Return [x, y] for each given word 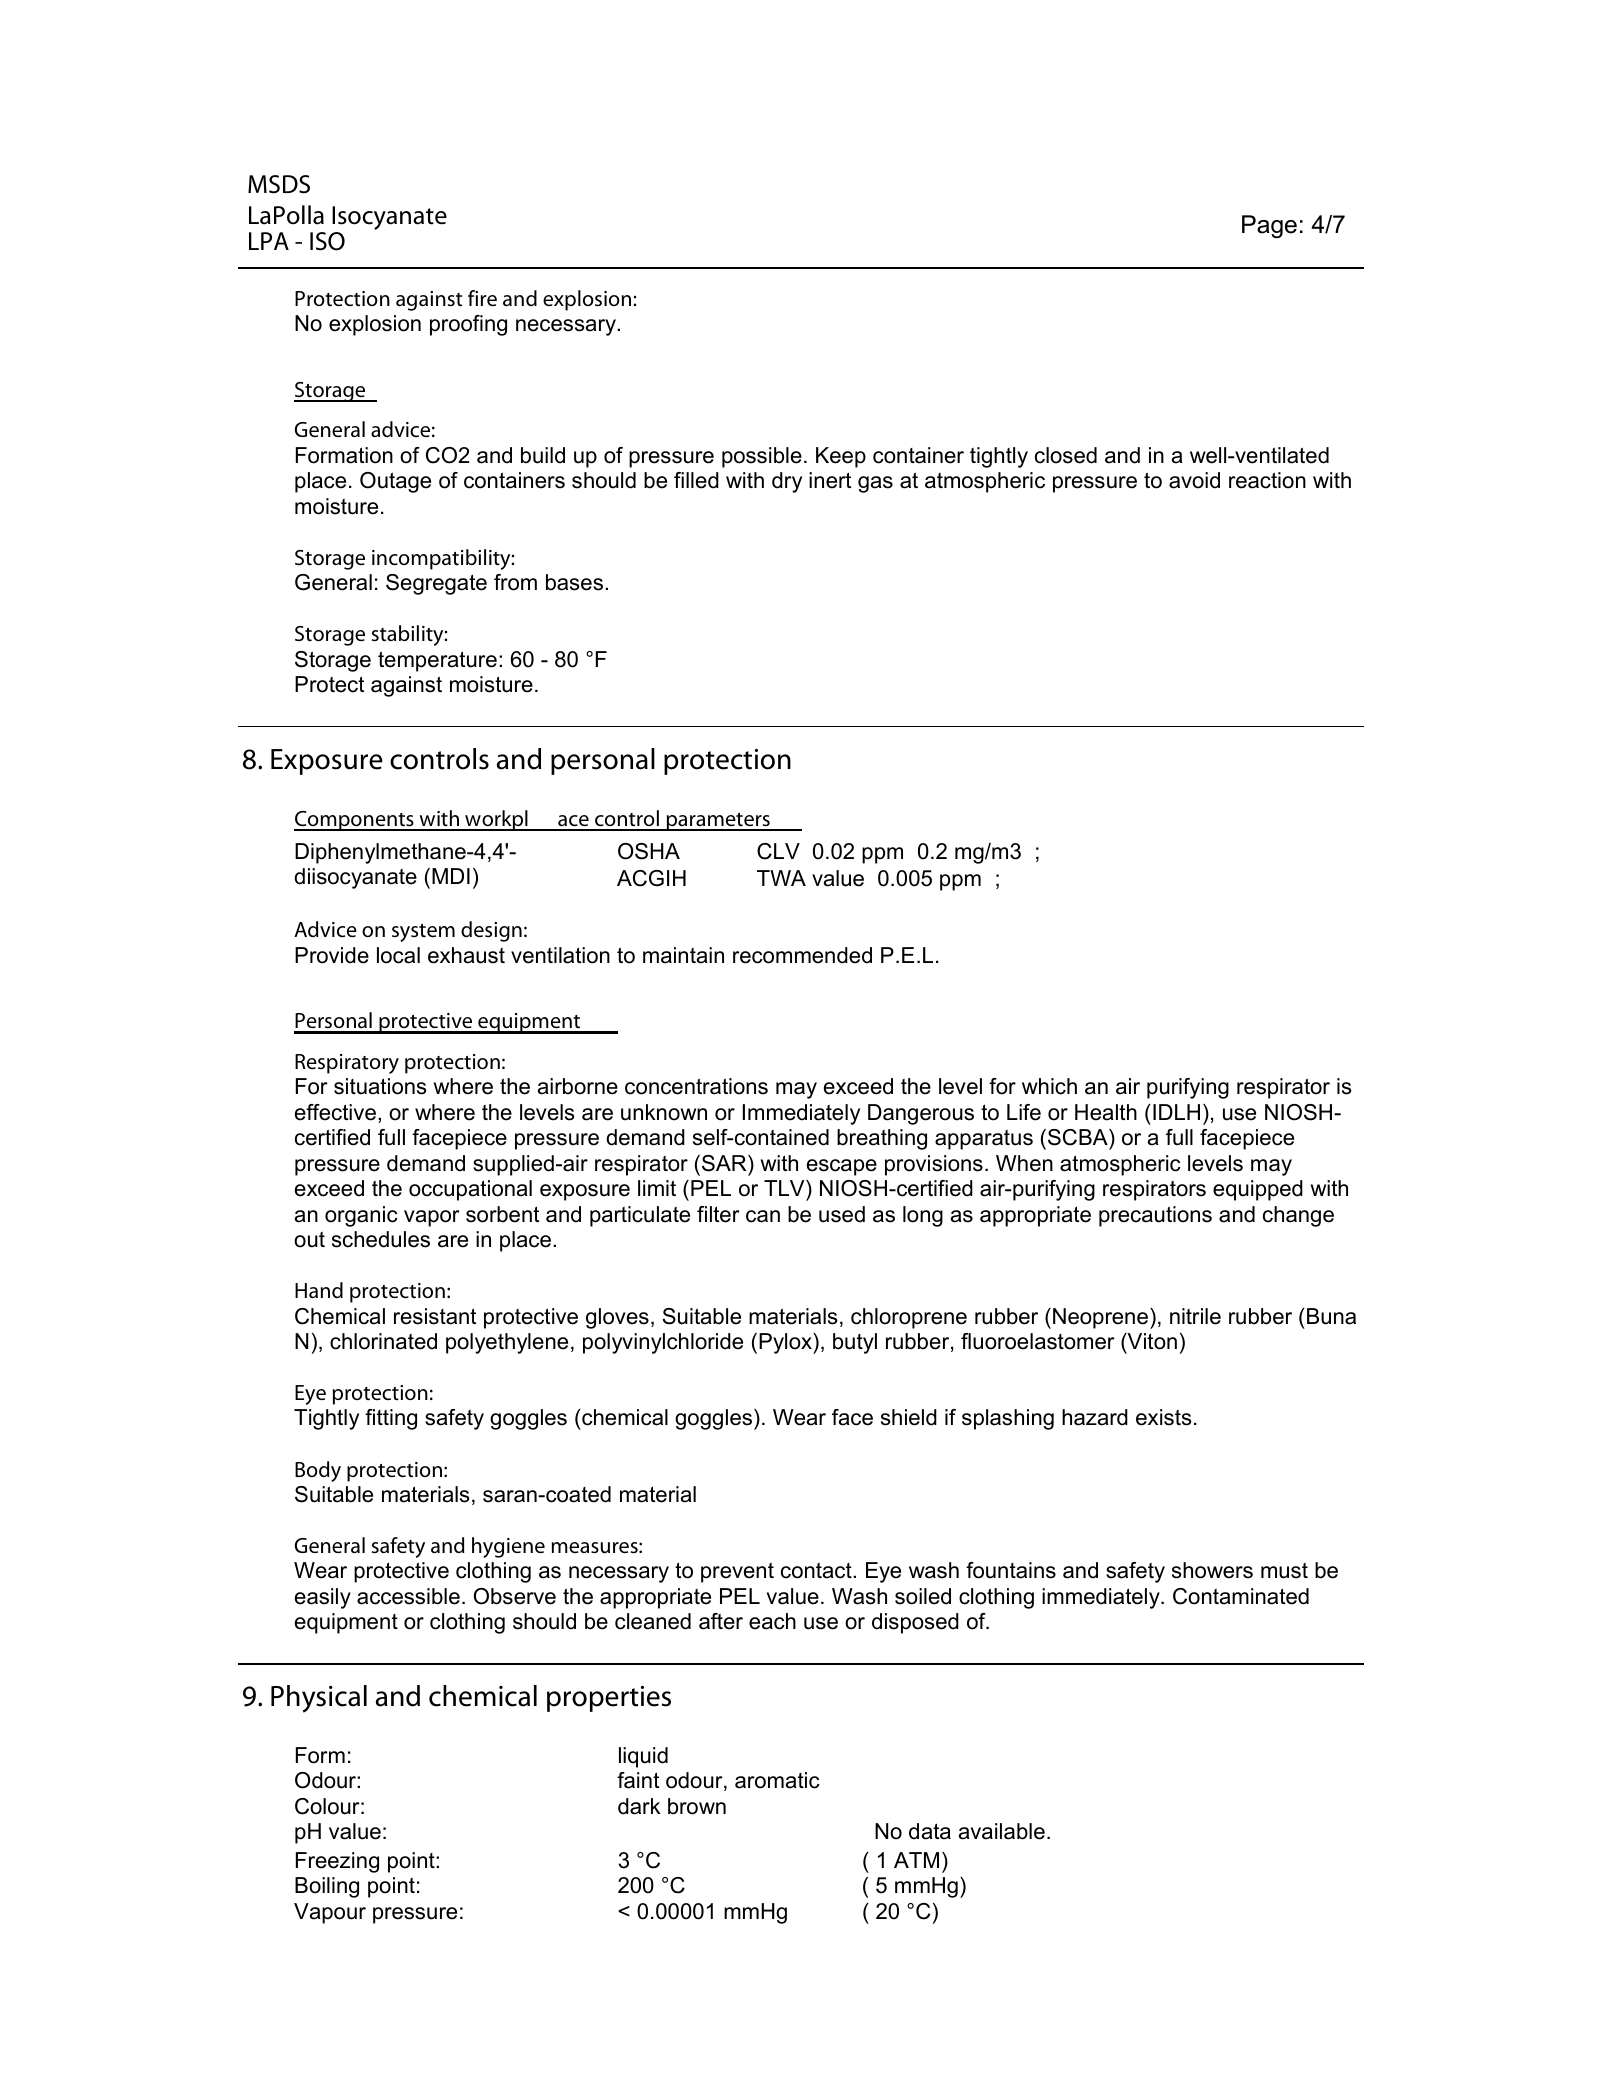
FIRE [482, 298]
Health [1106, 1112]
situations [380, 1086]
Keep [841, 457]
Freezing [337, 1862]
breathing [882, 1139]
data [930, 1831]
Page [1269, 226]
